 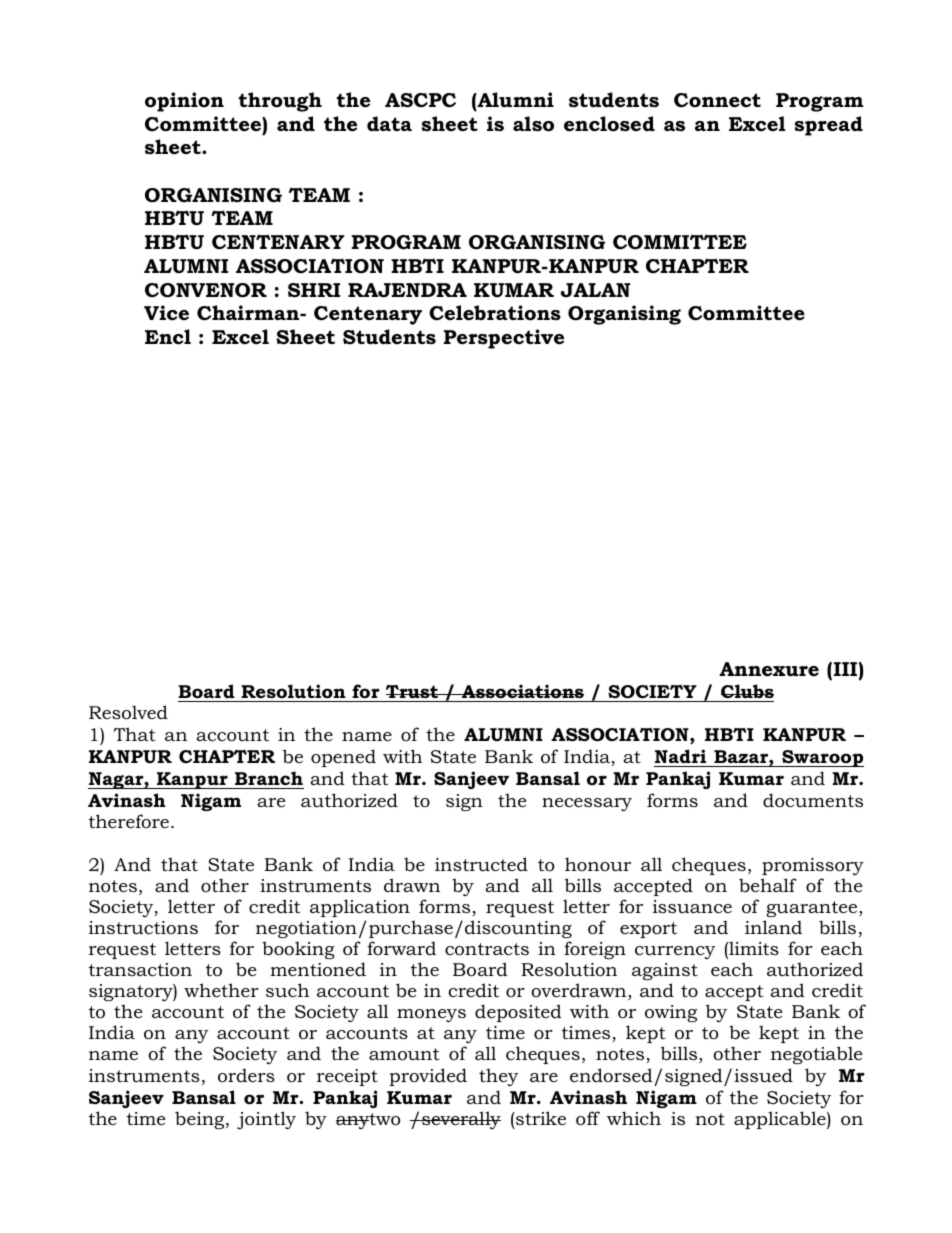 I want to click on also, so click(x=533, y=124).
